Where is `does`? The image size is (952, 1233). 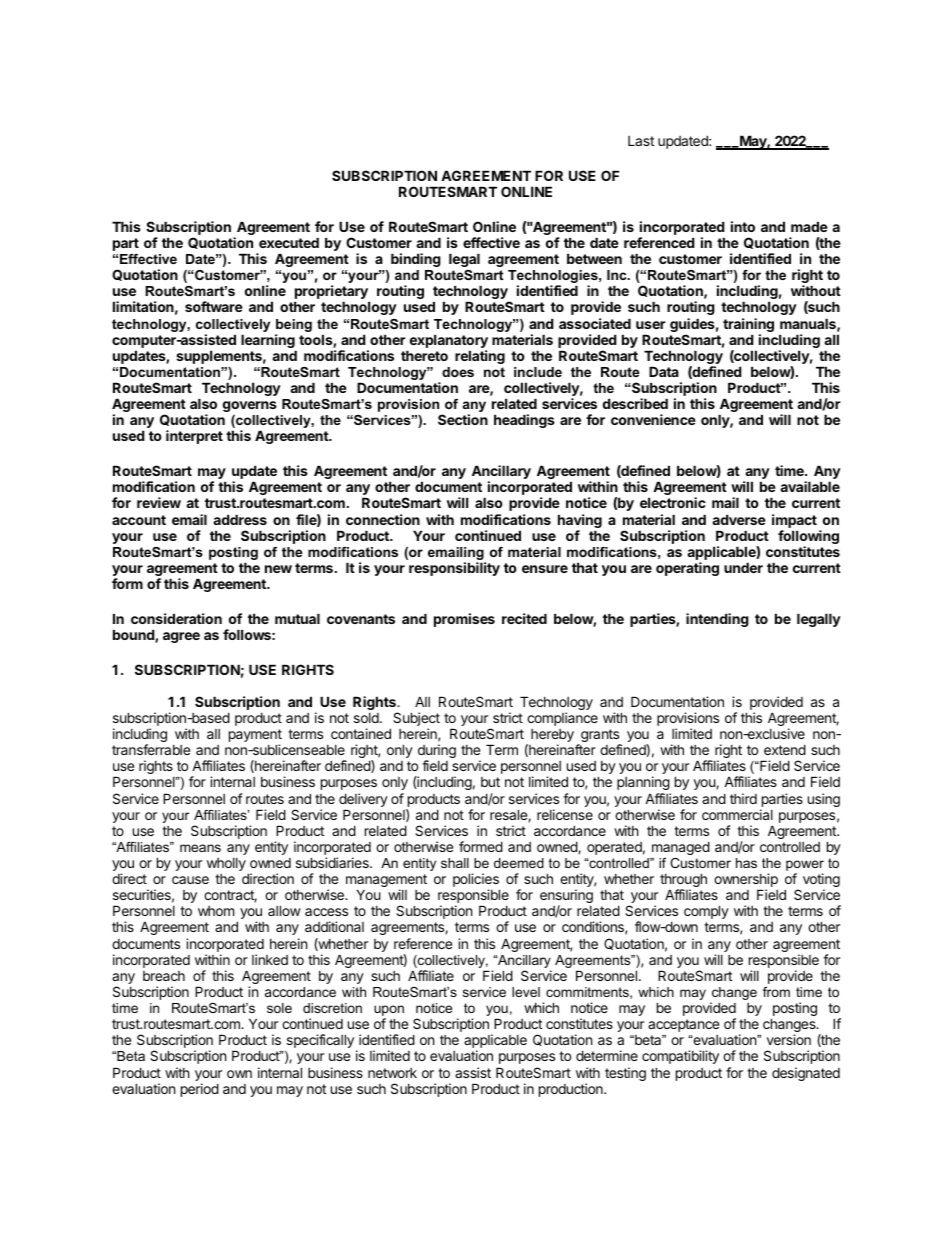
does is located at coordinates (458, 372).
